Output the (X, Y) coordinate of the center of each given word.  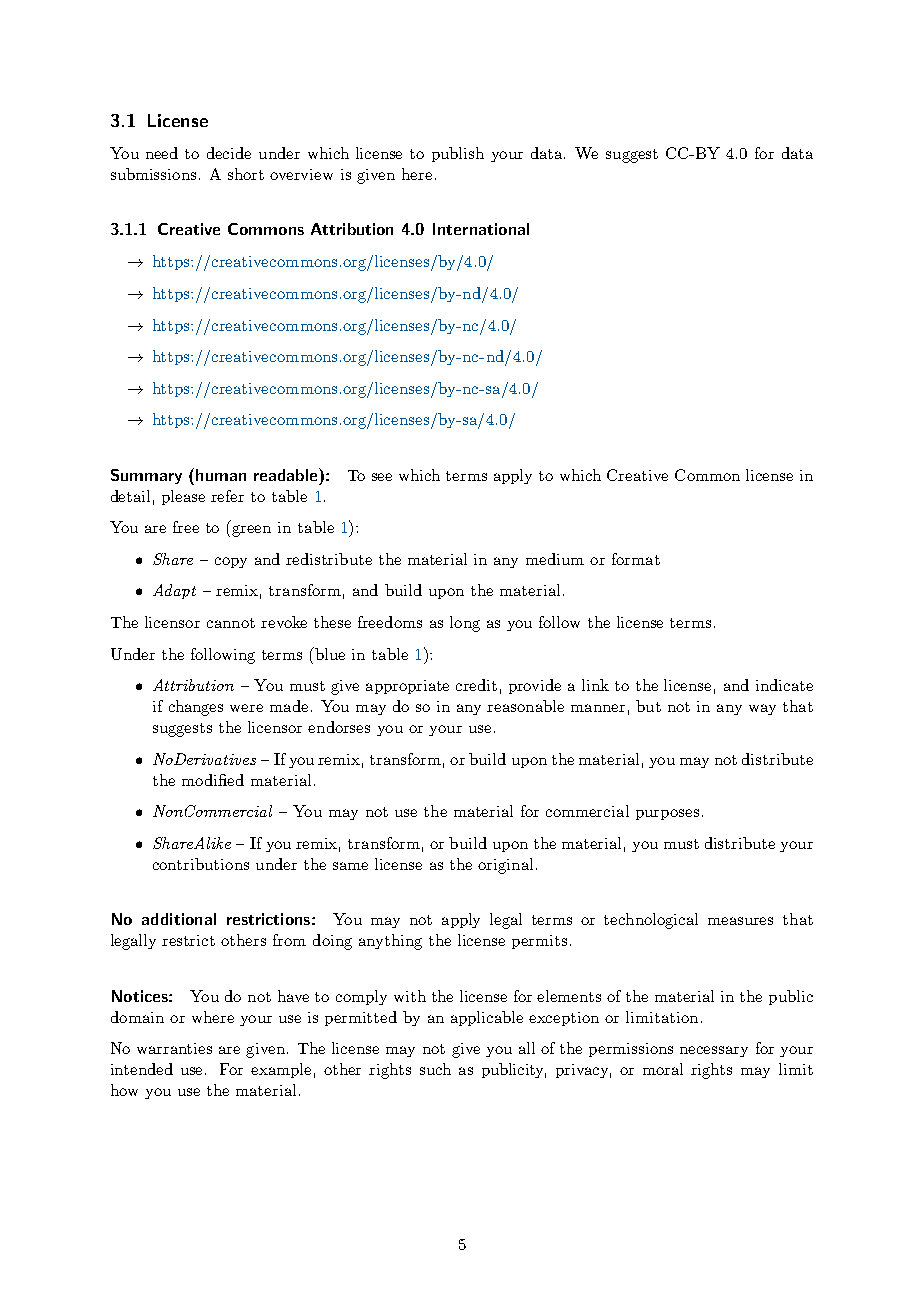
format (636, 559)
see (382, 477)
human (221, 475)
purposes (667, 814)
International (481, 229)
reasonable (525, 706)
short (246, 174)
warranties (174, 1048)
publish (458, 154)
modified (213, 780)
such (435, 1069)
